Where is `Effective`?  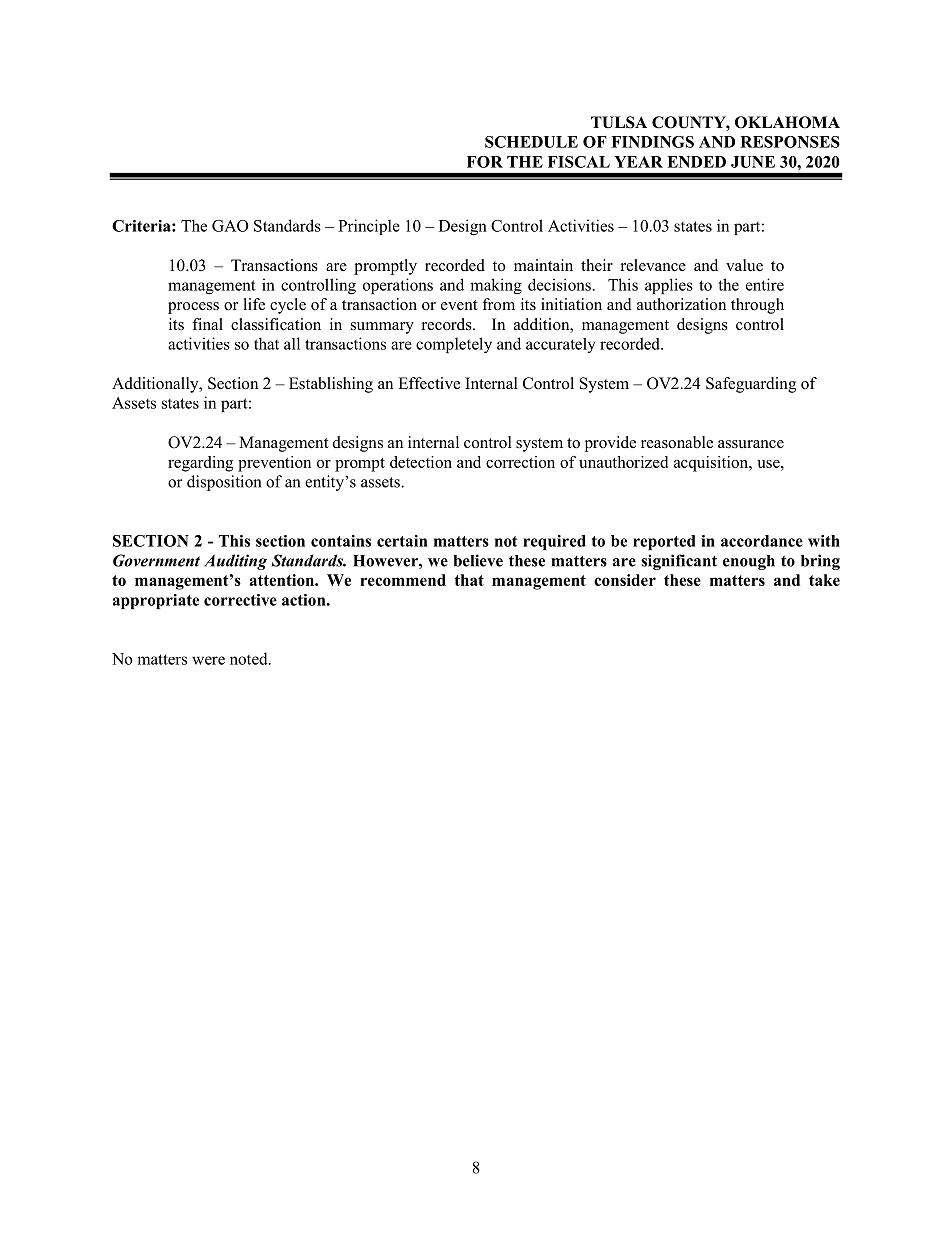
Effective is located at coordinates (429, 383).
